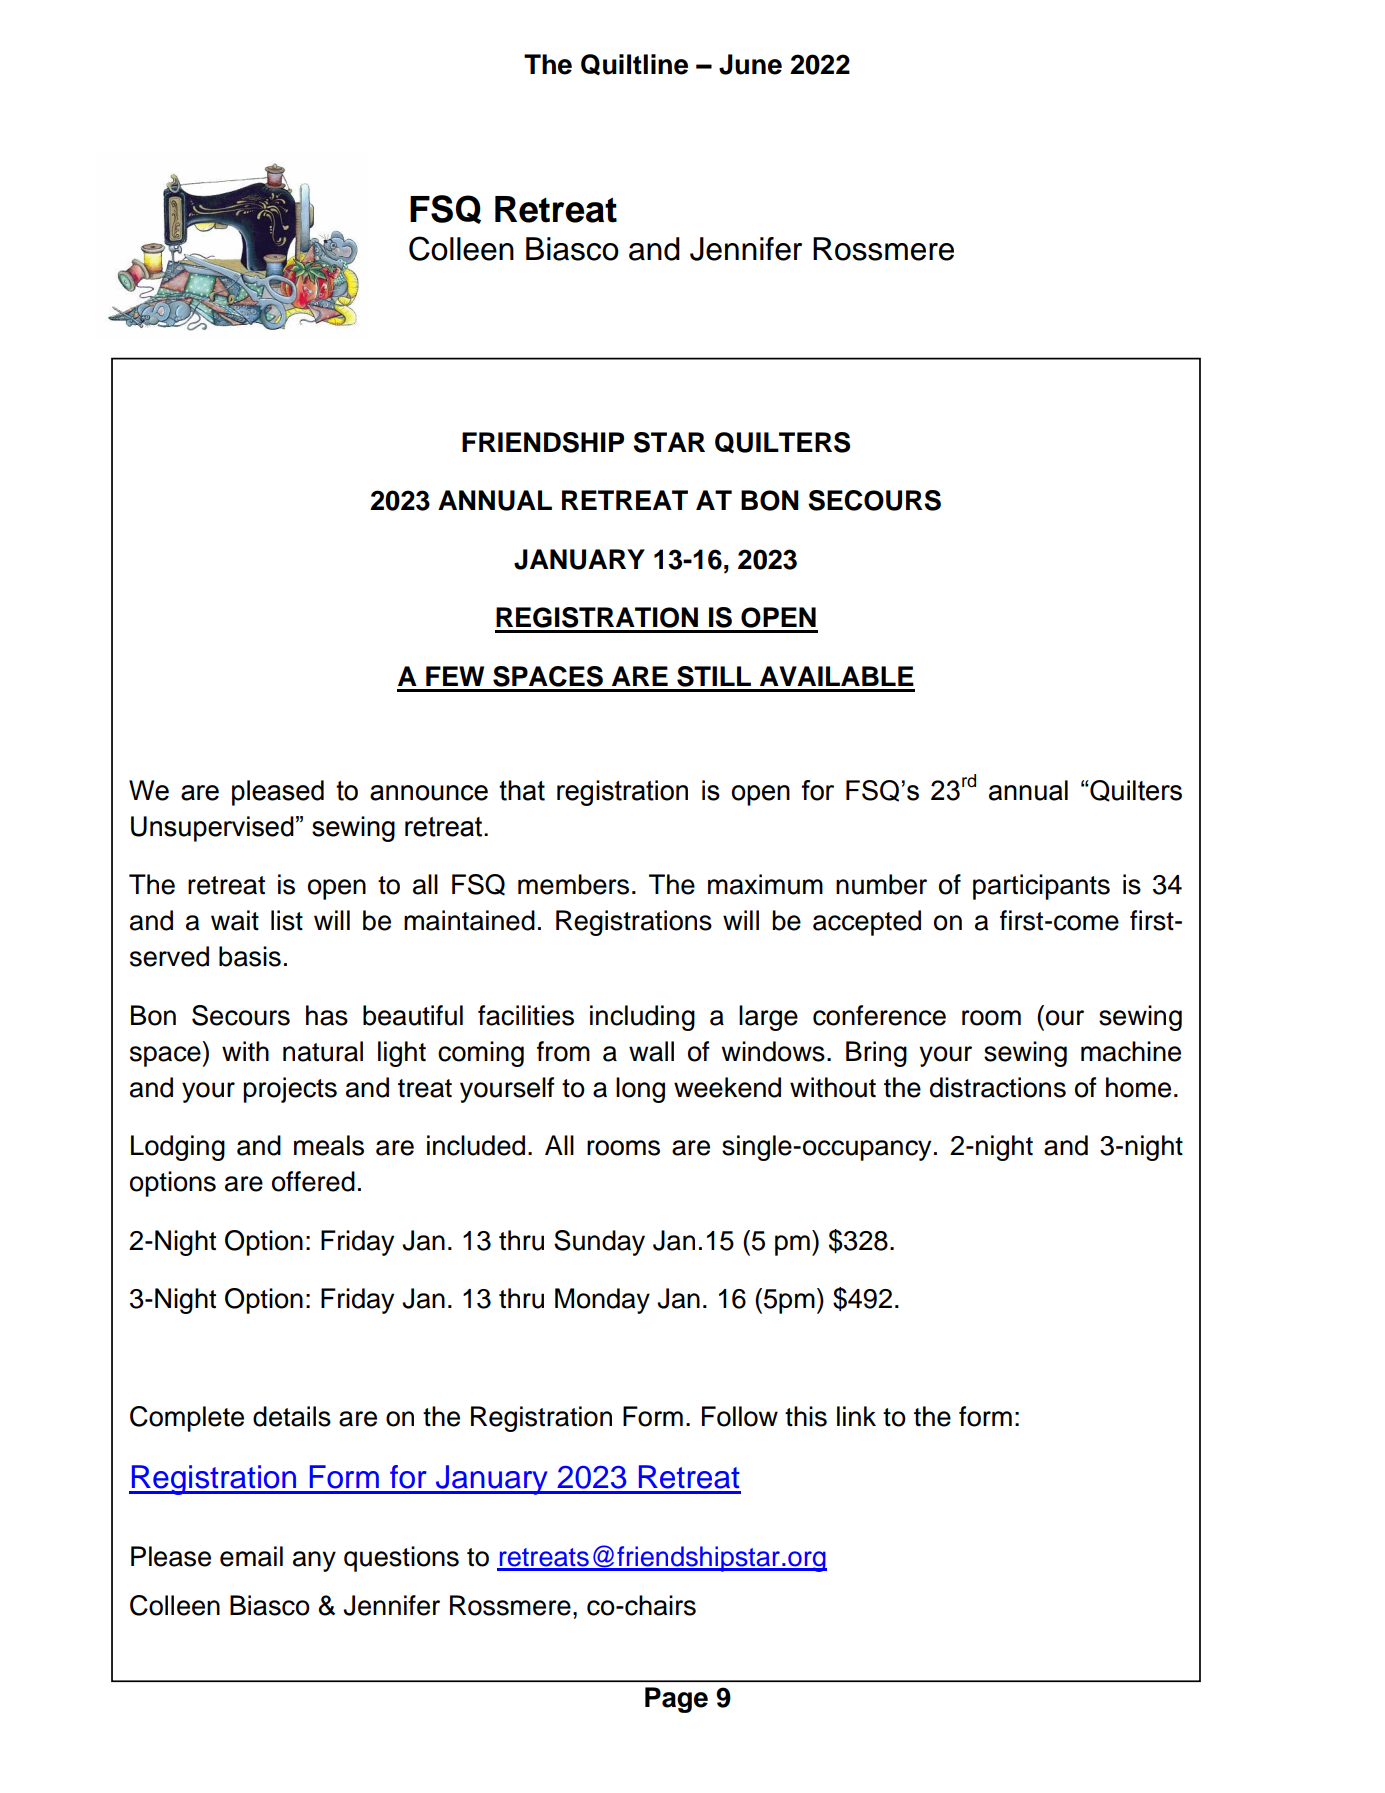 The image size is (1385, 1793). Describe the element at coordinates (313, 1181) in the screenshot. I see `offered` at that location.
